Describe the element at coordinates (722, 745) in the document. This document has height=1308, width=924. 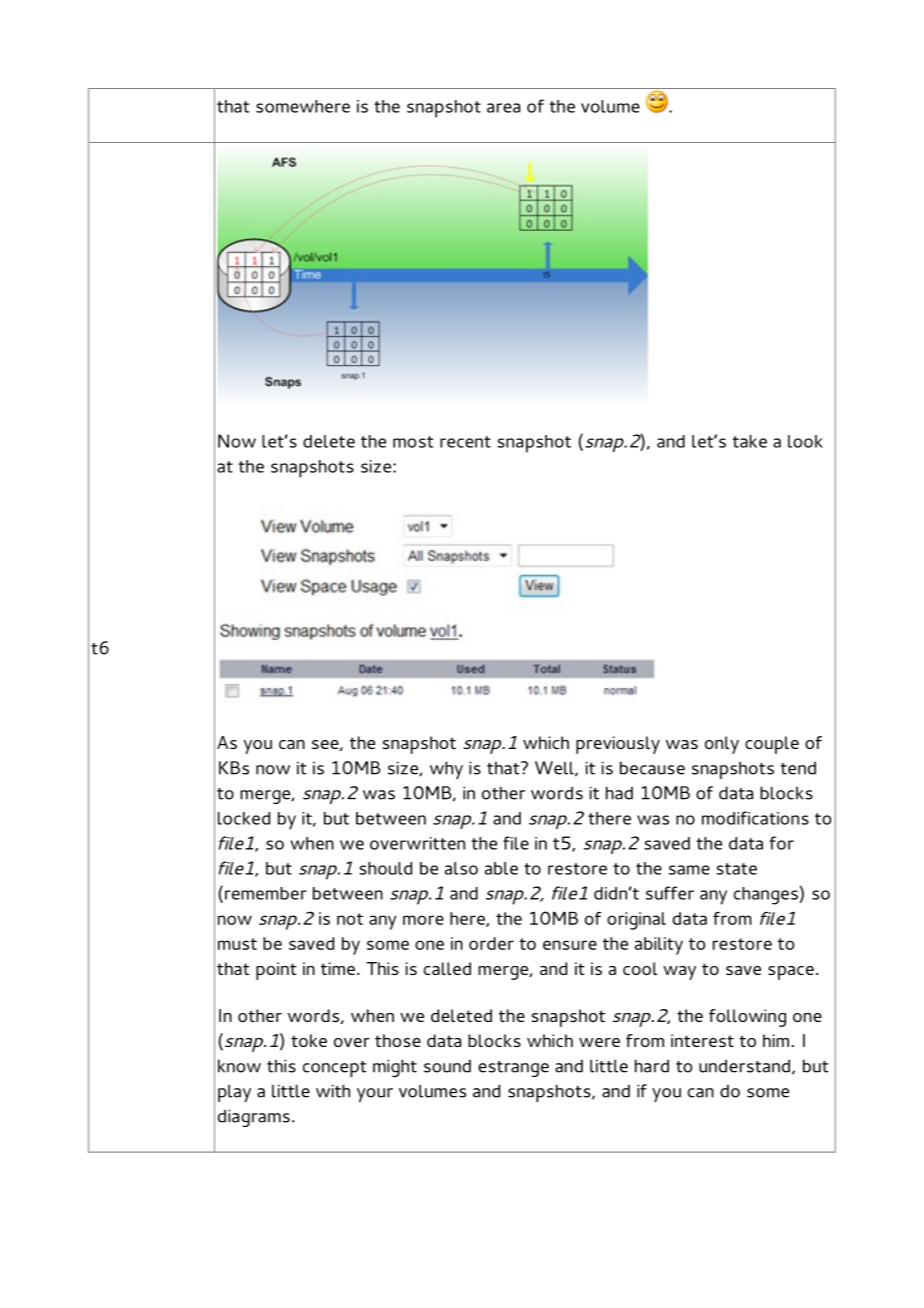
I see `only` at that location.
